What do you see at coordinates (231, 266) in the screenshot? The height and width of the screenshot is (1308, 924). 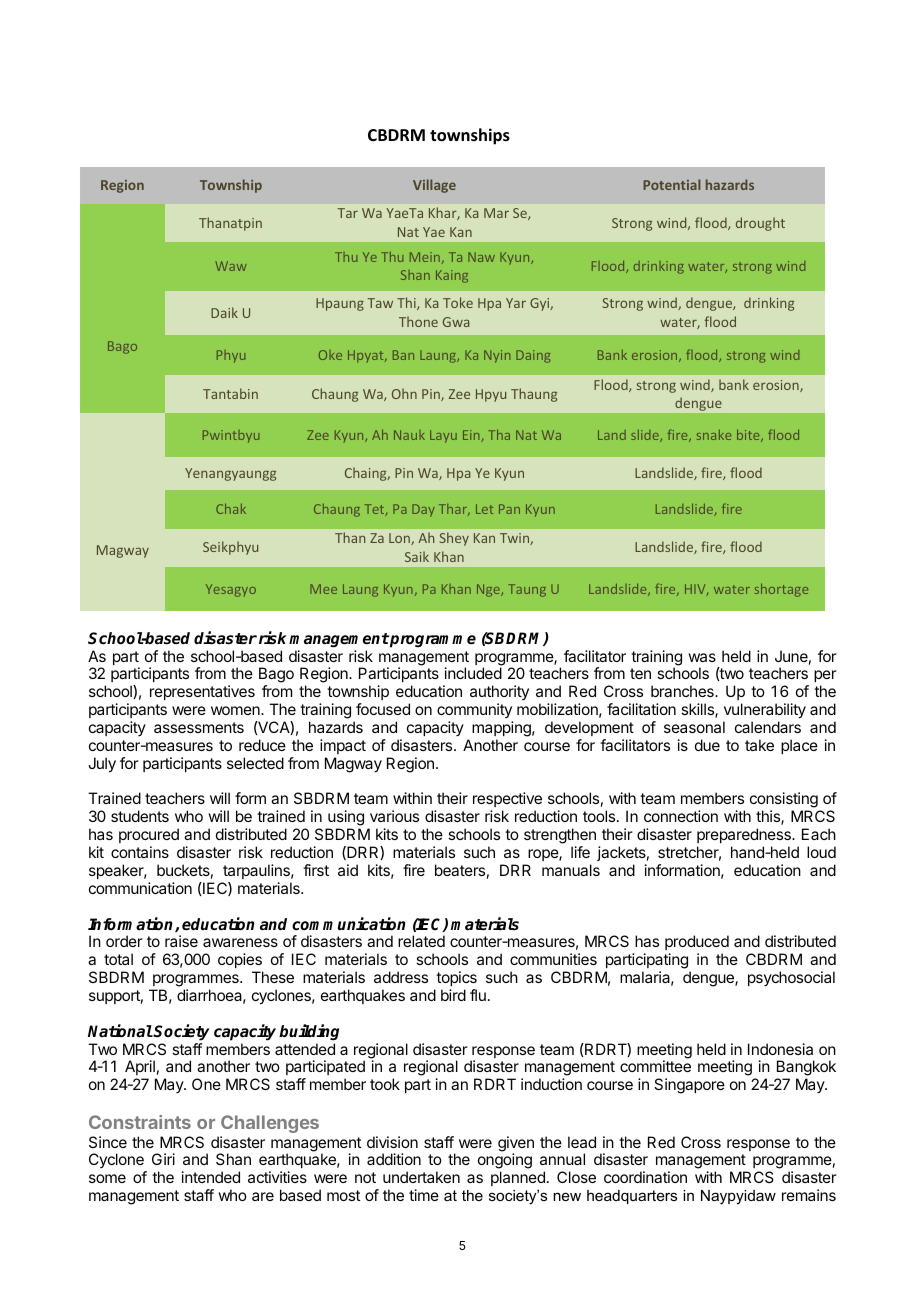 I see `Waw` at bounding box center [231, 266].
